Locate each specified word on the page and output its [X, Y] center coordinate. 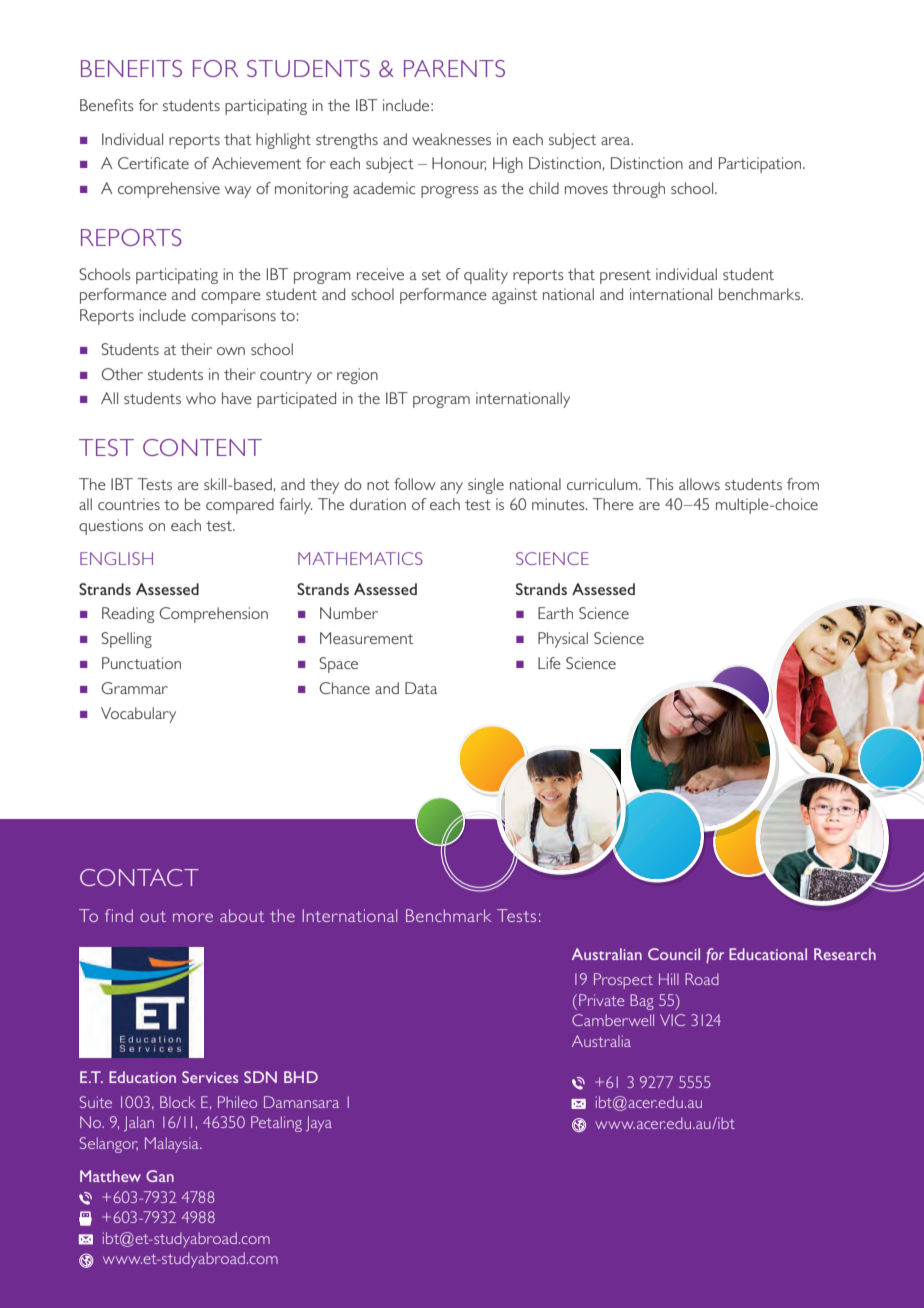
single [486, 486]
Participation [761, 165]
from [803, 484]
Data [421, 688]
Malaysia [173, 1145]
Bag [642, 1002]
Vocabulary [138, 715]
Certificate [153, 163]
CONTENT [202, 447]
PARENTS [454, 68]
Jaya [319, 1124]
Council [674, 954]
